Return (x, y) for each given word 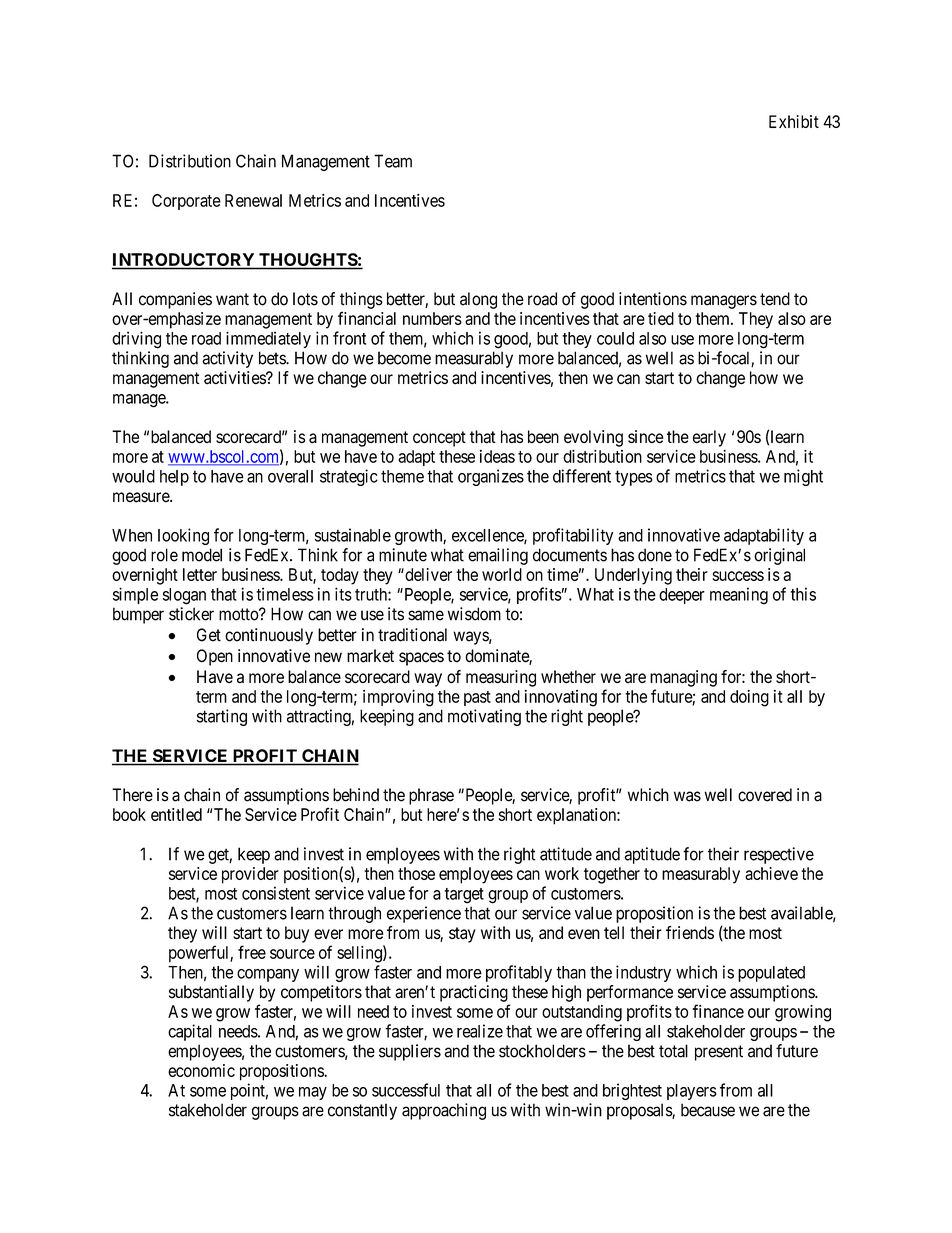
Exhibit (794, 121)
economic (201, 1070)
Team (393, 161)
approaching (444, 1111)
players (692, 1092)
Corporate (186, 202)
